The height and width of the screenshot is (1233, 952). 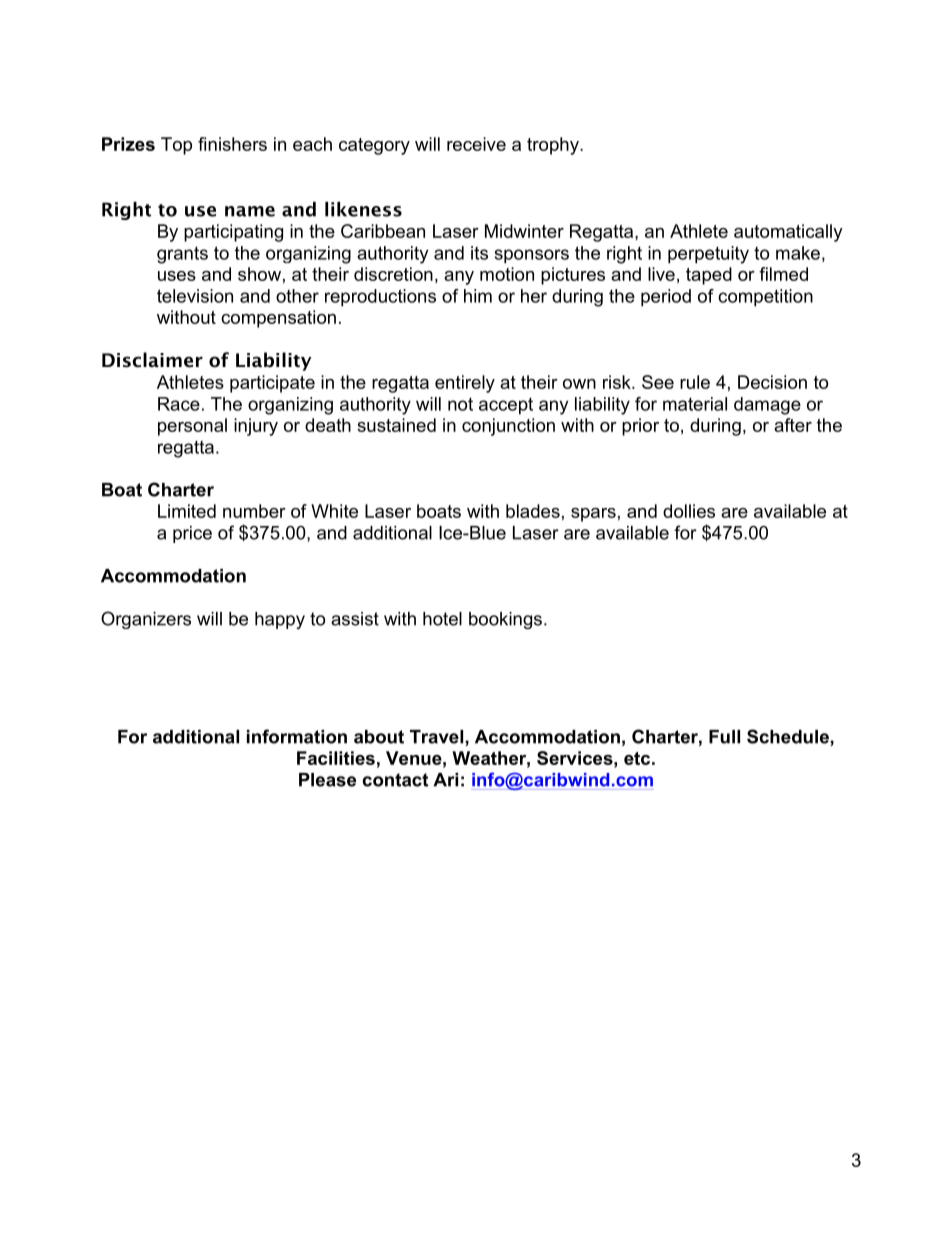 I want to click on receive, so click(x=476, y=144).
